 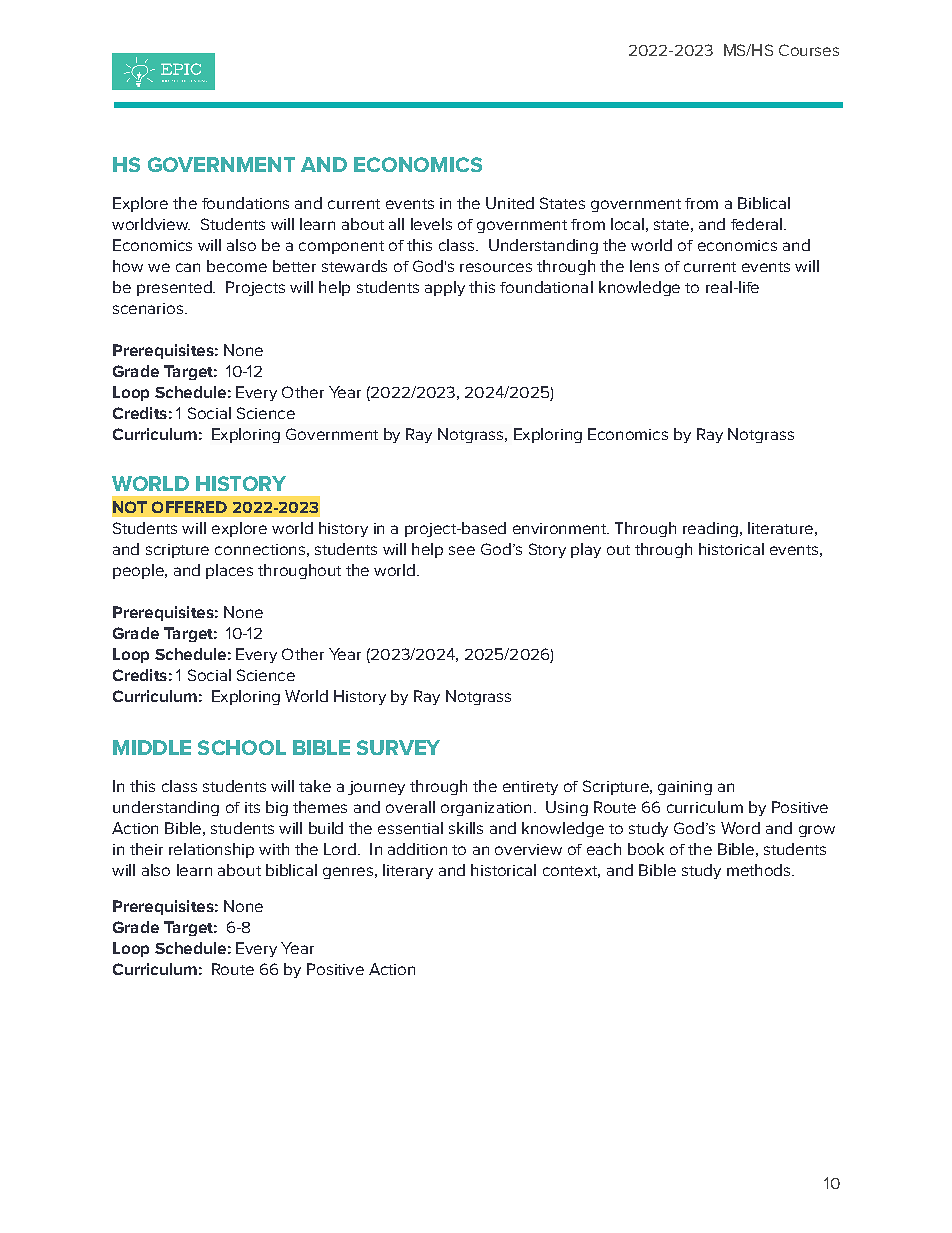 What do you see at coordinates (229, 571) in the document?
I see `places` at bounding box center [229, 571].
